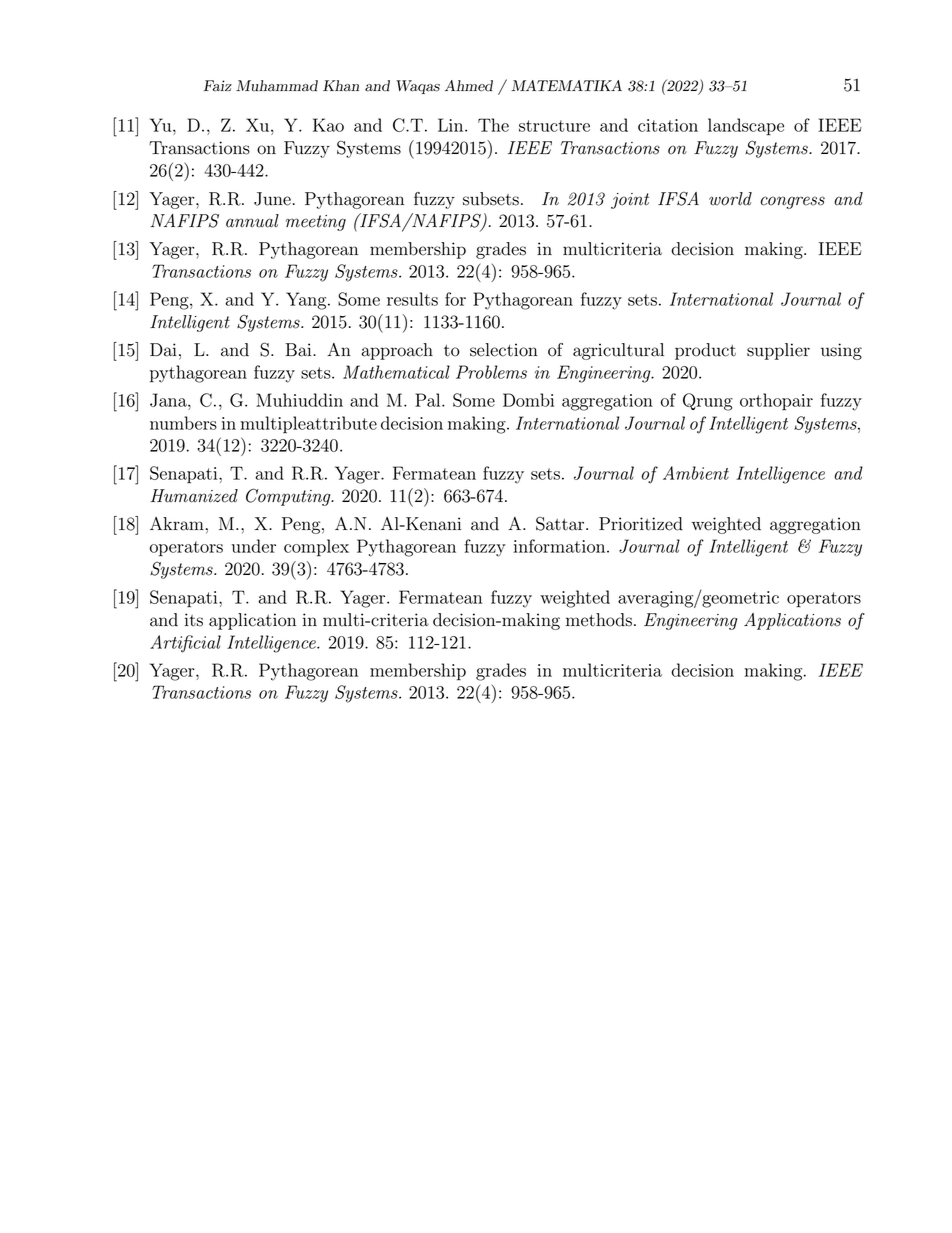 The width and height of the screenshot is (952, 1233). Describe the element at coordinates (696, 473) in the screenshot. I see `Ambient` at that location.
